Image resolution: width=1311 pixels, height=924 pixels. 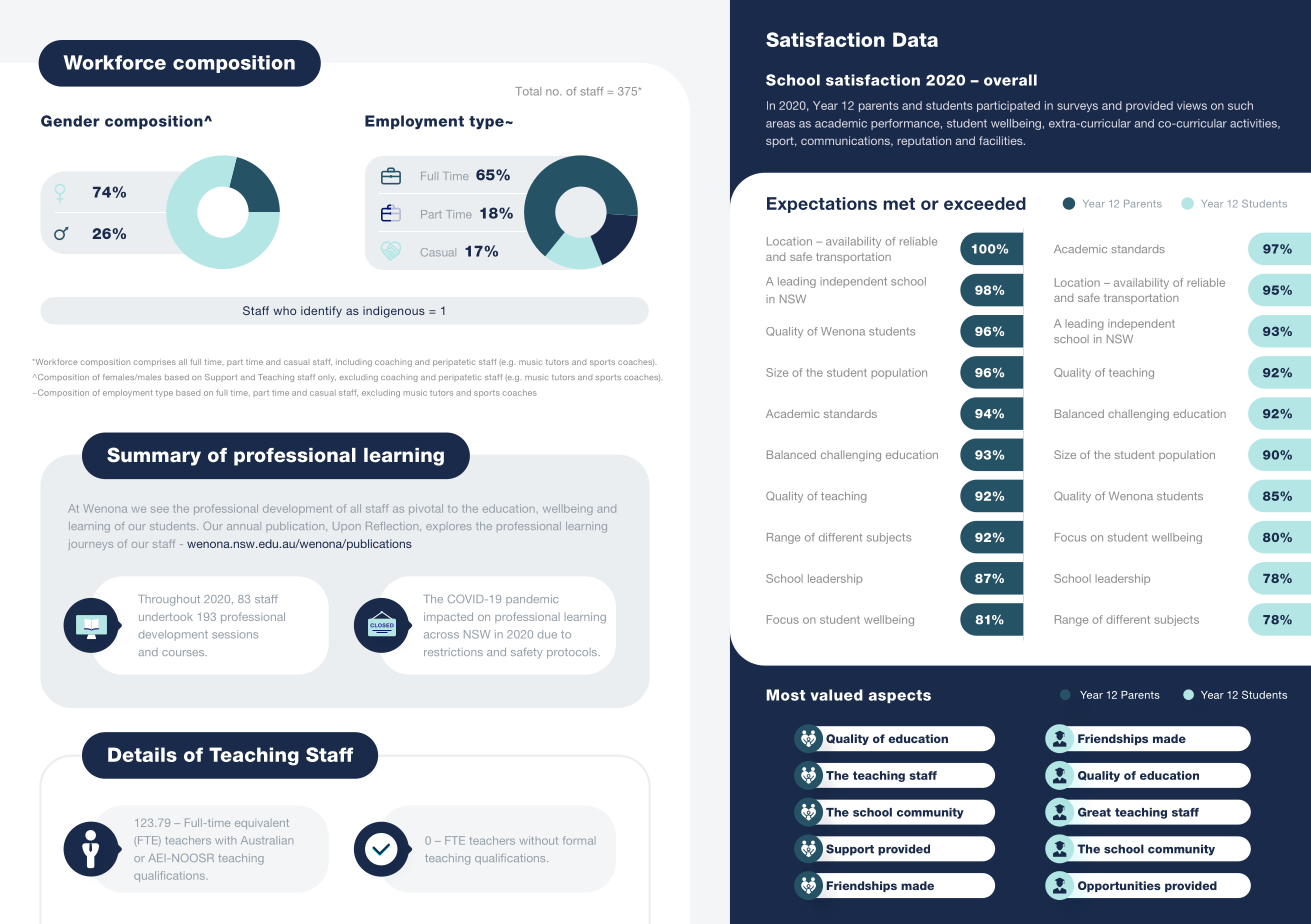 I want to click on Summary, so click(x=154, y=456).
